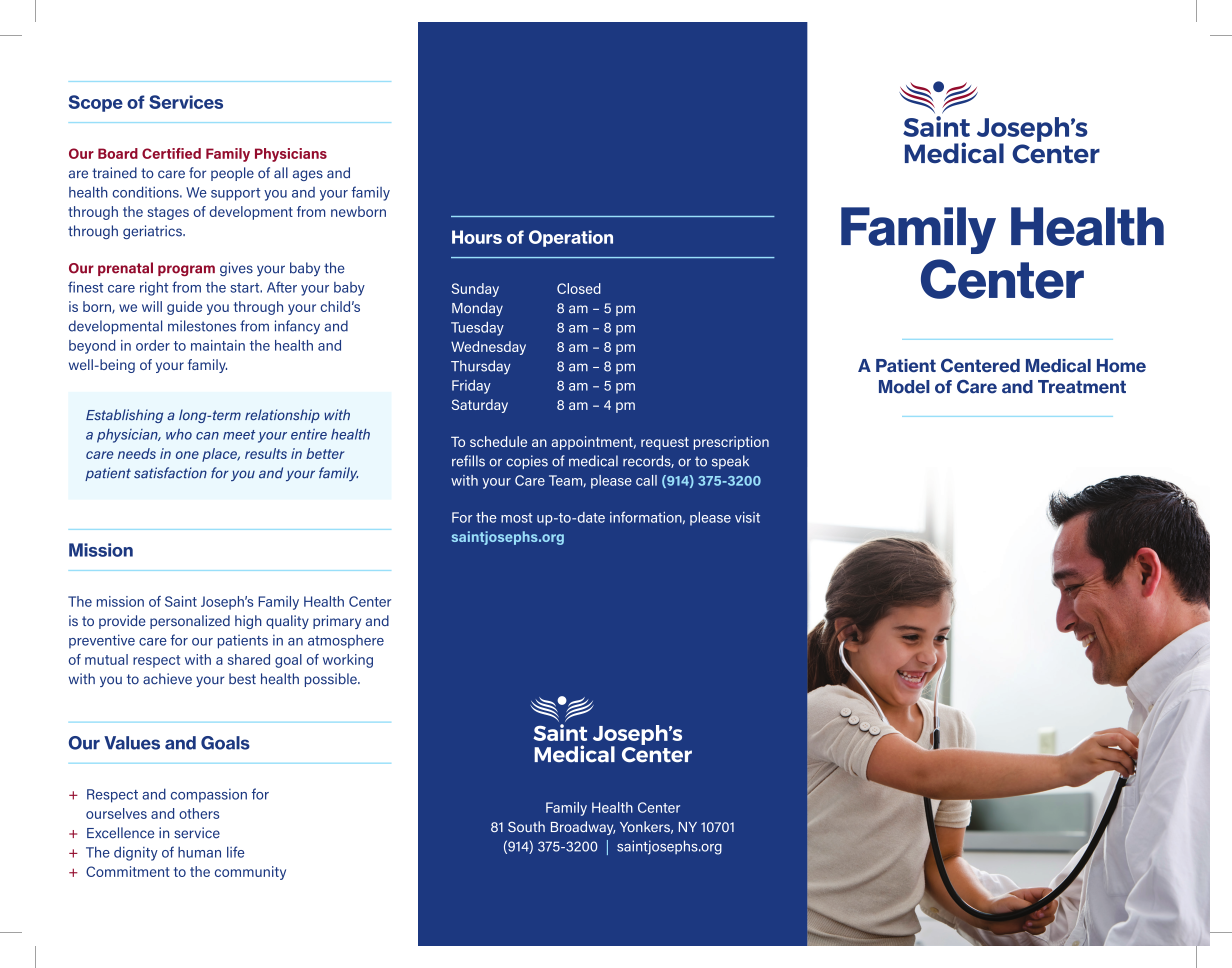 Image resolution: width=1232 pixels, height=968 pixels. What do you see at coordinates (571, 238) in the screenshot?
I see `Operation` at bounding box center [571, 238].
